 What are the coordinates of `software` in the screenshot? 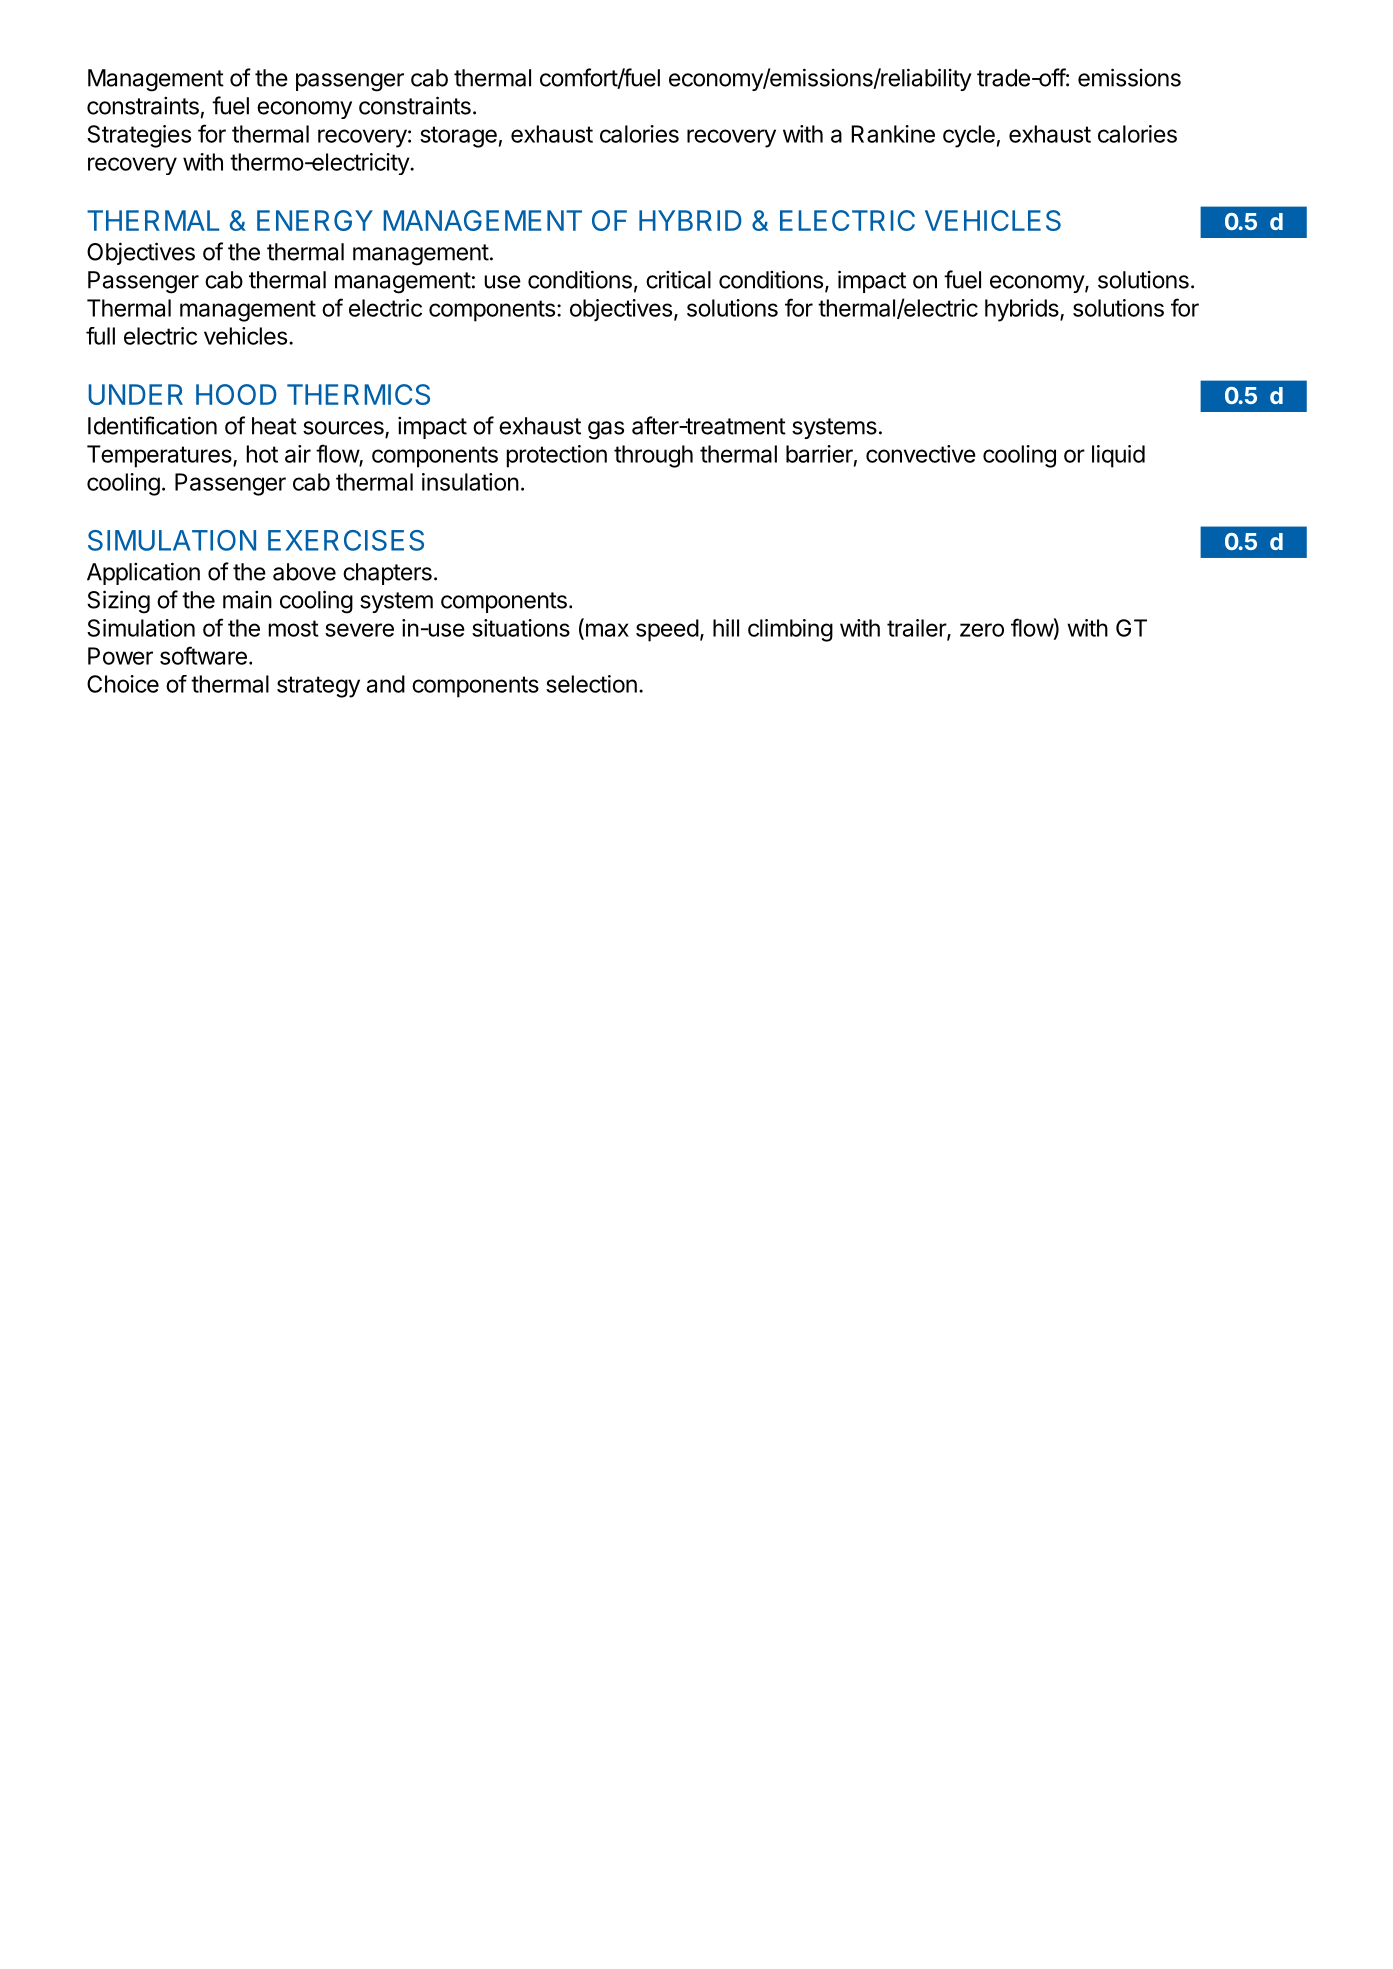 It's located at (203, 655).
